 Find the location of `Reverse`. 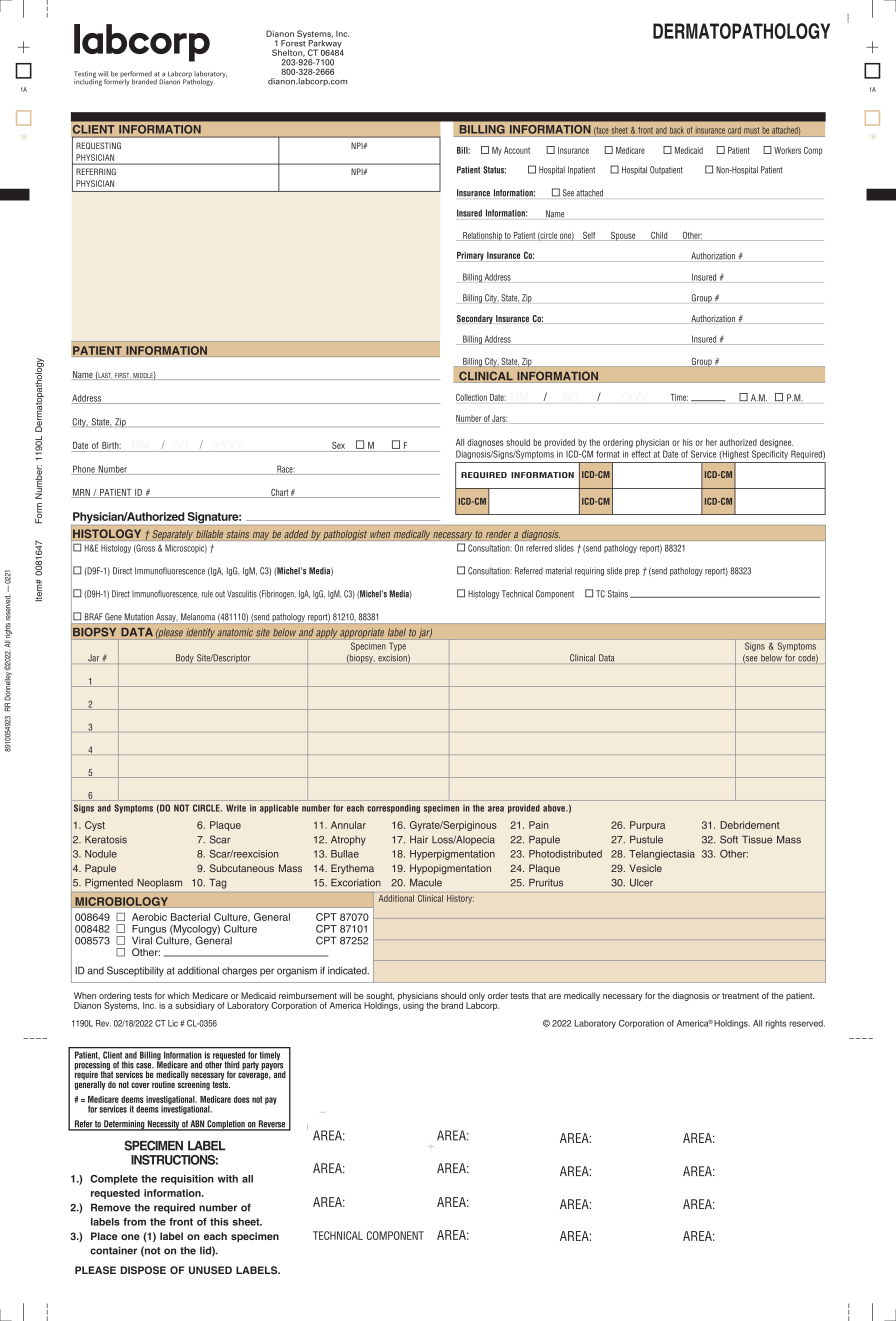

Reverse is located at coordinates (272, 1125).
